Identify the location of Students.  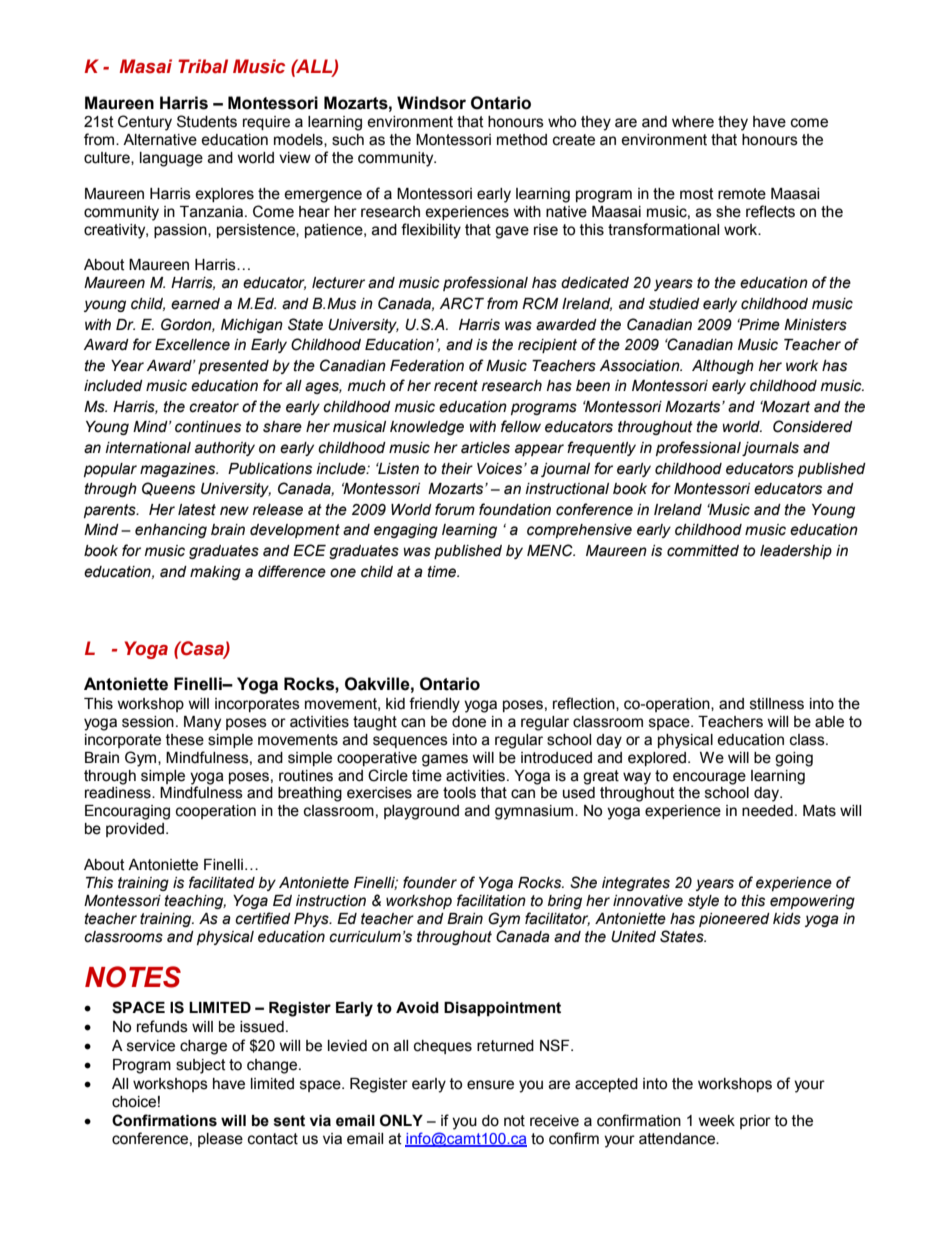
(207, 121).
